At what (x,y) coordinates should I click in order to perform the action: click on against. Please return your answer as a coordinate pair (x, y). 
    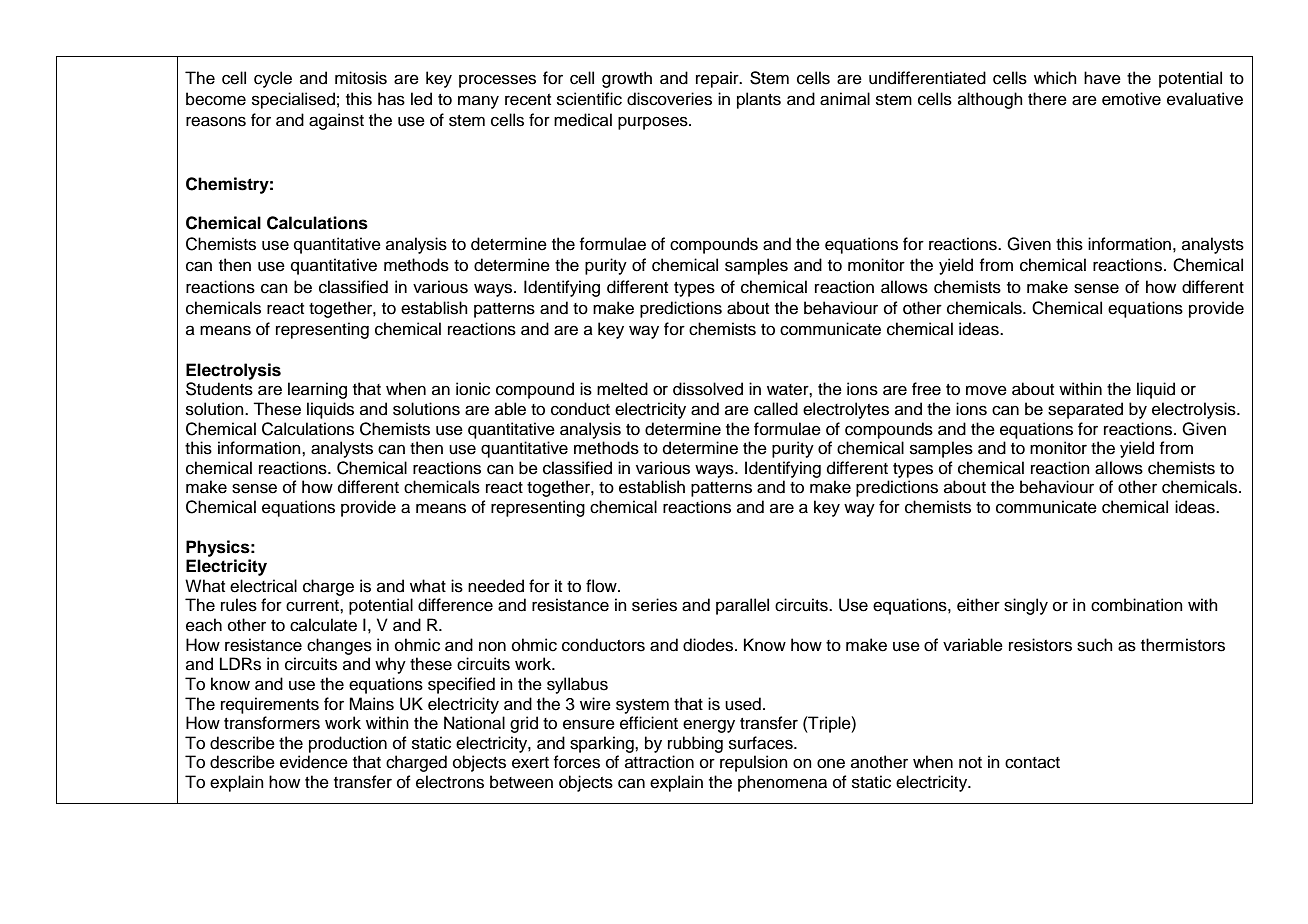
    Looking at the image, I should click on (336, 121).
